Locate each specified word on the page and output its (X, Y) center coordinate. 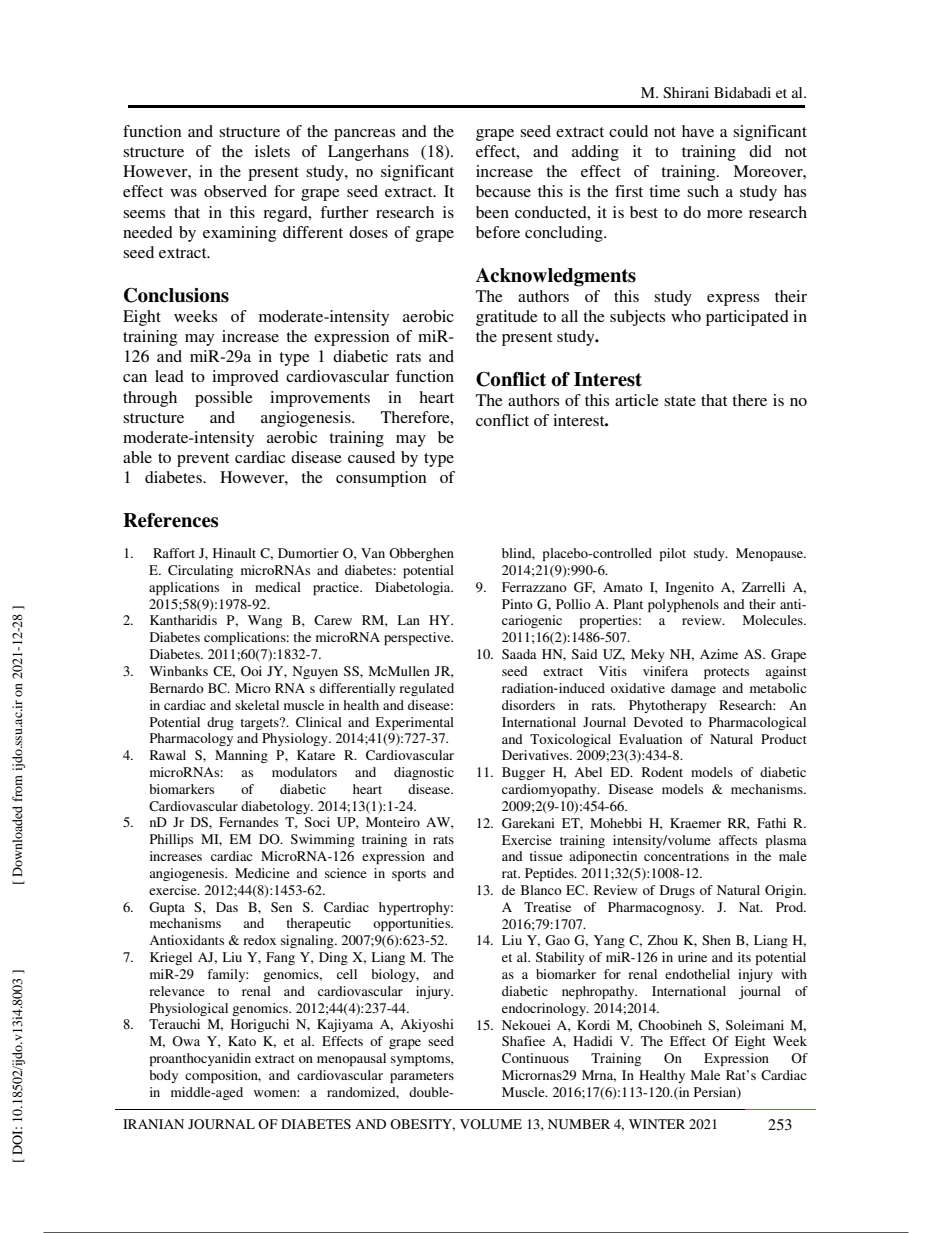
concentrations (686, 856)
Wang (265, 621)
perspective (418, 638)
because (503, 191)
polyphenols (683, 605)
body (163, 1076)
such (703, 191)
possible (224, 399)
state (680, 401)
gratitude (507, 318)
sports (409, 875)
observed (235, 191)
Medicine (262, 873)
